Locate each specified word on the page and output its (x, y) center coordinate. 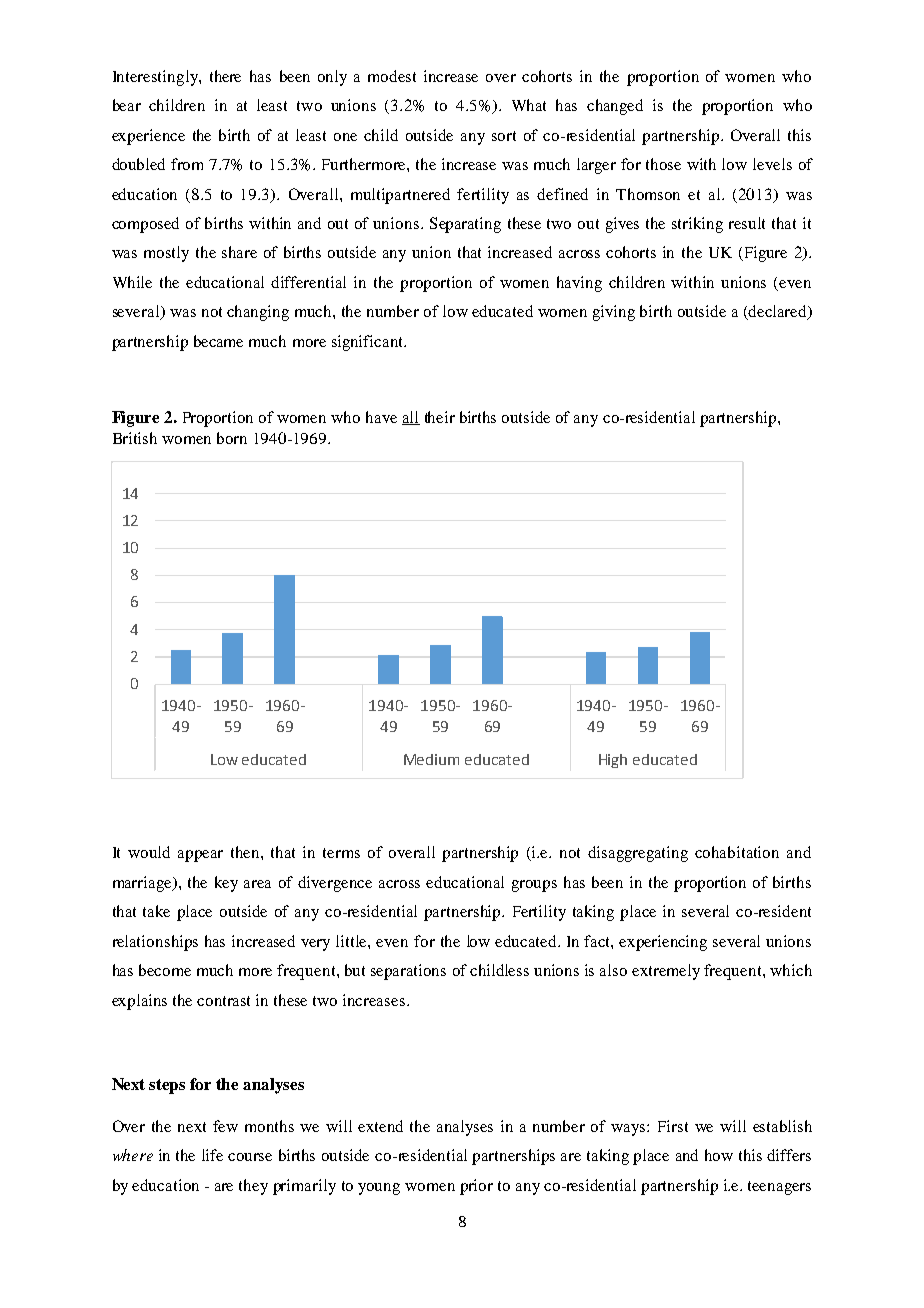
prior (476, 1187)
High (613, 761)
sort (504, 136)
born (232, 438)
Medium (431, 759)
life (212, 1155)
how (719, 1155)
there (225, 76)
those (663, 164)
